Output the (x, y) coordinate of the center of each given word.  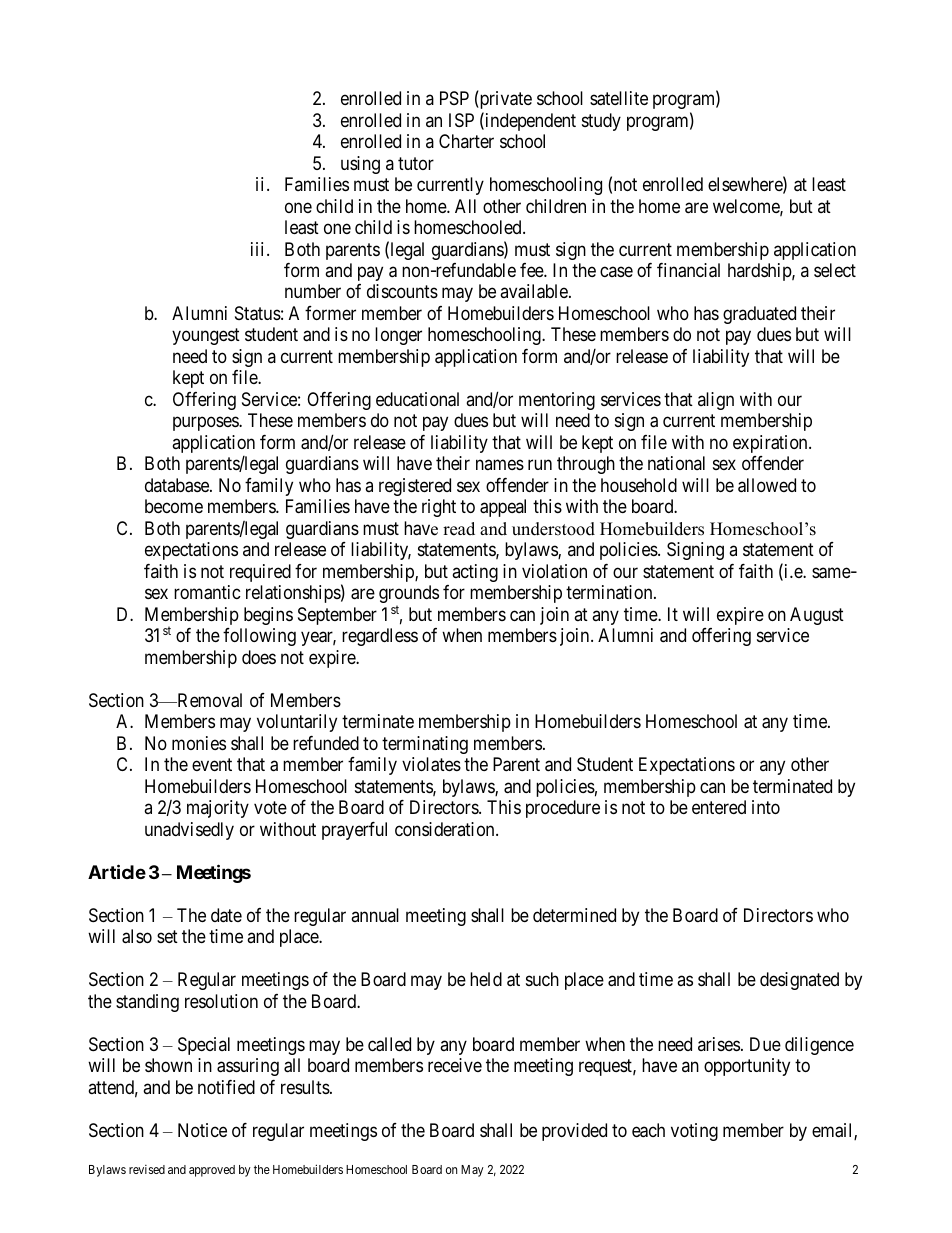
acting (475, 573)
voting (694, 1132)
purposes (206, 424)
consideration (446, 829)
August (817, 616)
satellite (619, 98)
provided (574, 1132)
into (766, 807)
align (716, 401)
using (360, 165)
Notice (202, 1130)
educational (417, 399)
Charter (466, 141)
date (226, 915)
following (259, 637)
